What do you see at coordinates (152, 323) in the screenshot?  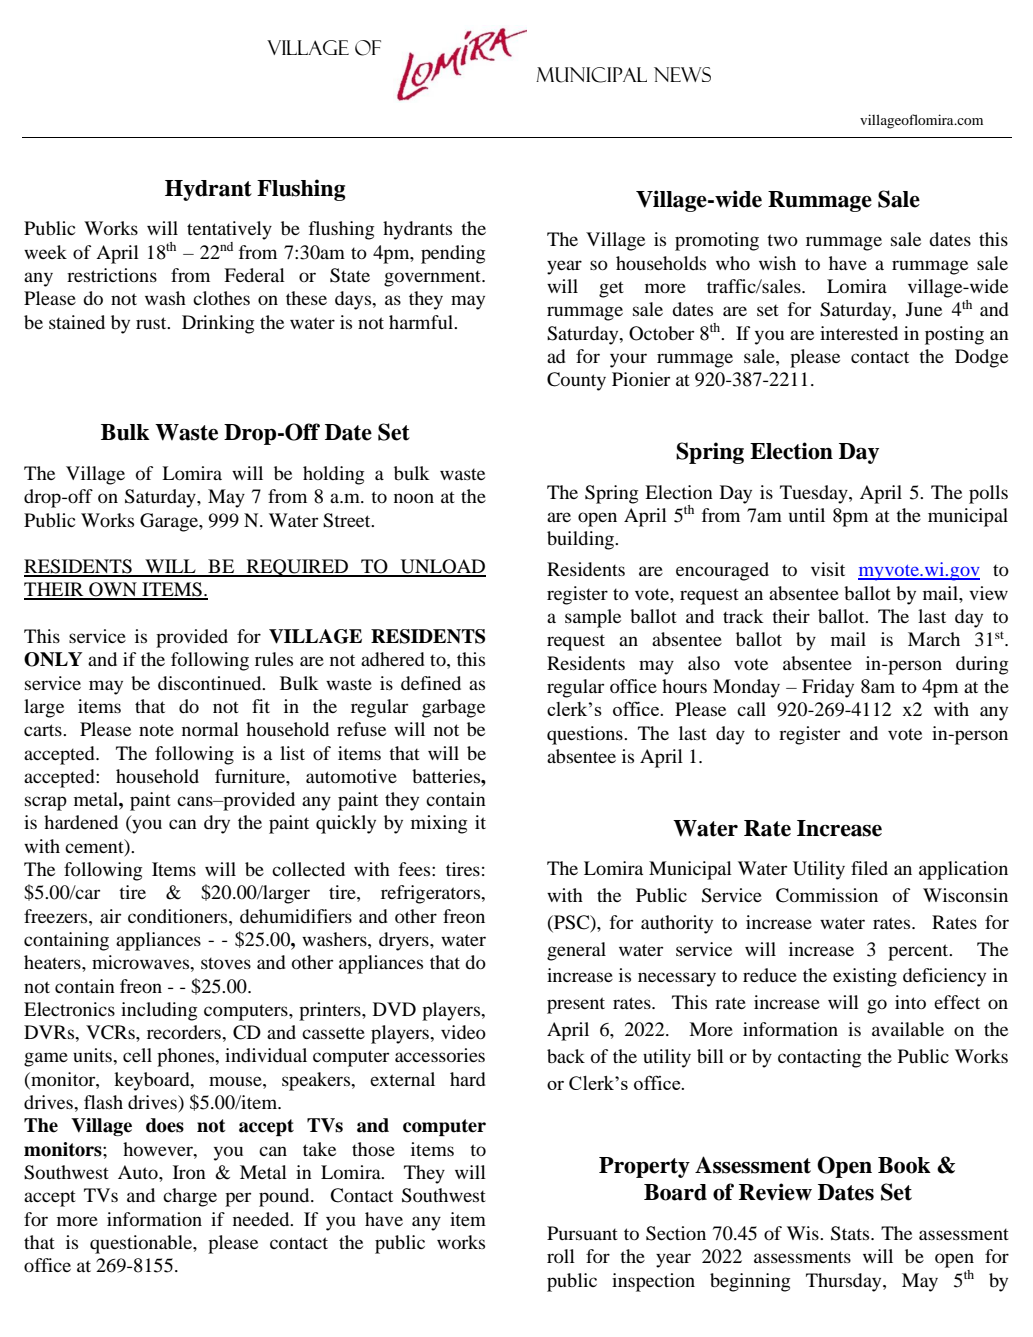 I see `rust` at bounding box center [152, 323].
